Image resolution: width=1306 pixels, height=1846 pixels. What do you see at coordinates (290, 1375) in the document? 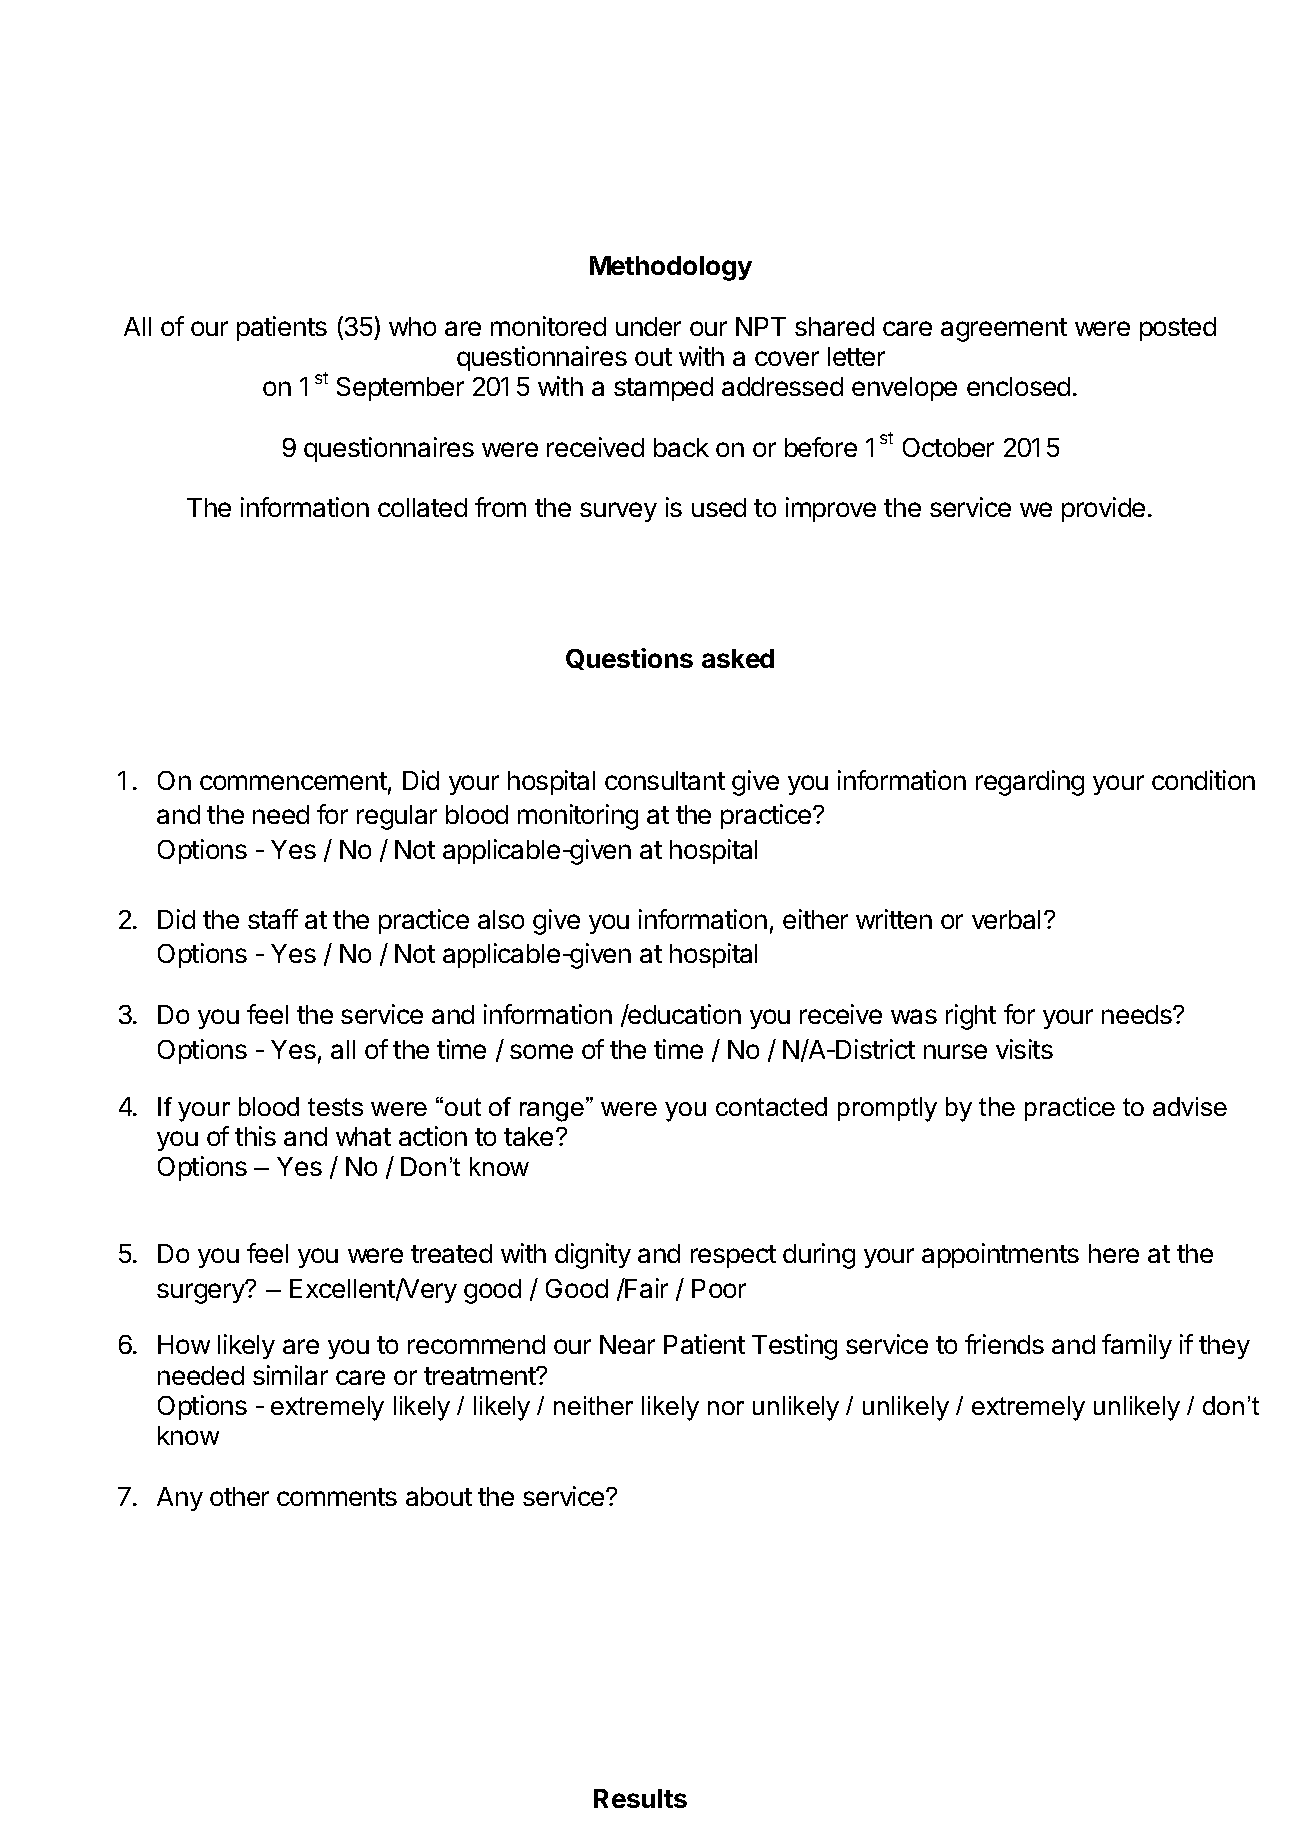
I see `similar` at bounding box center [290, 1375].
